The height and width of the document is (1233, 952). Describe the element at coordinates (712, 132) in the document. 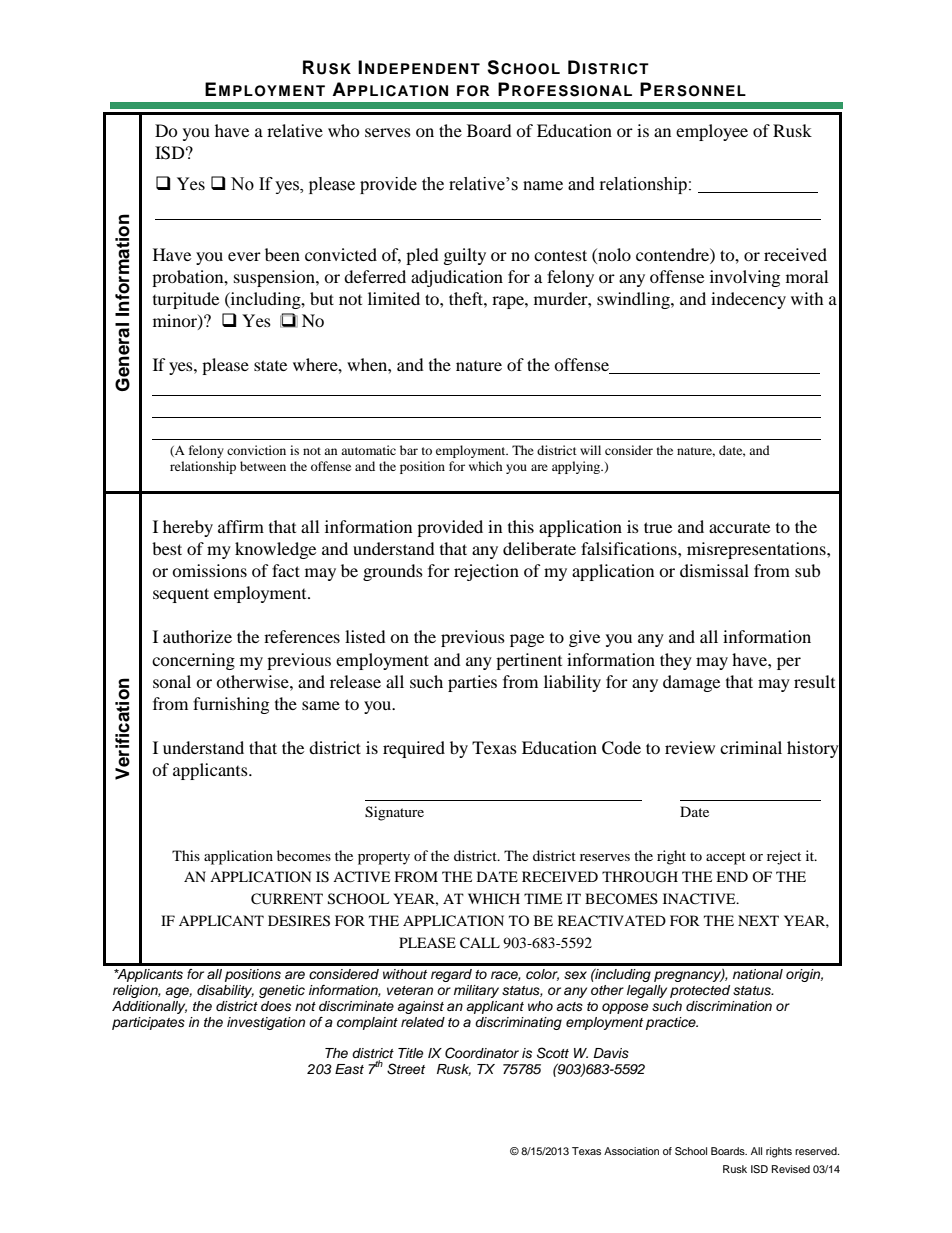

I see `employee` at that location.
